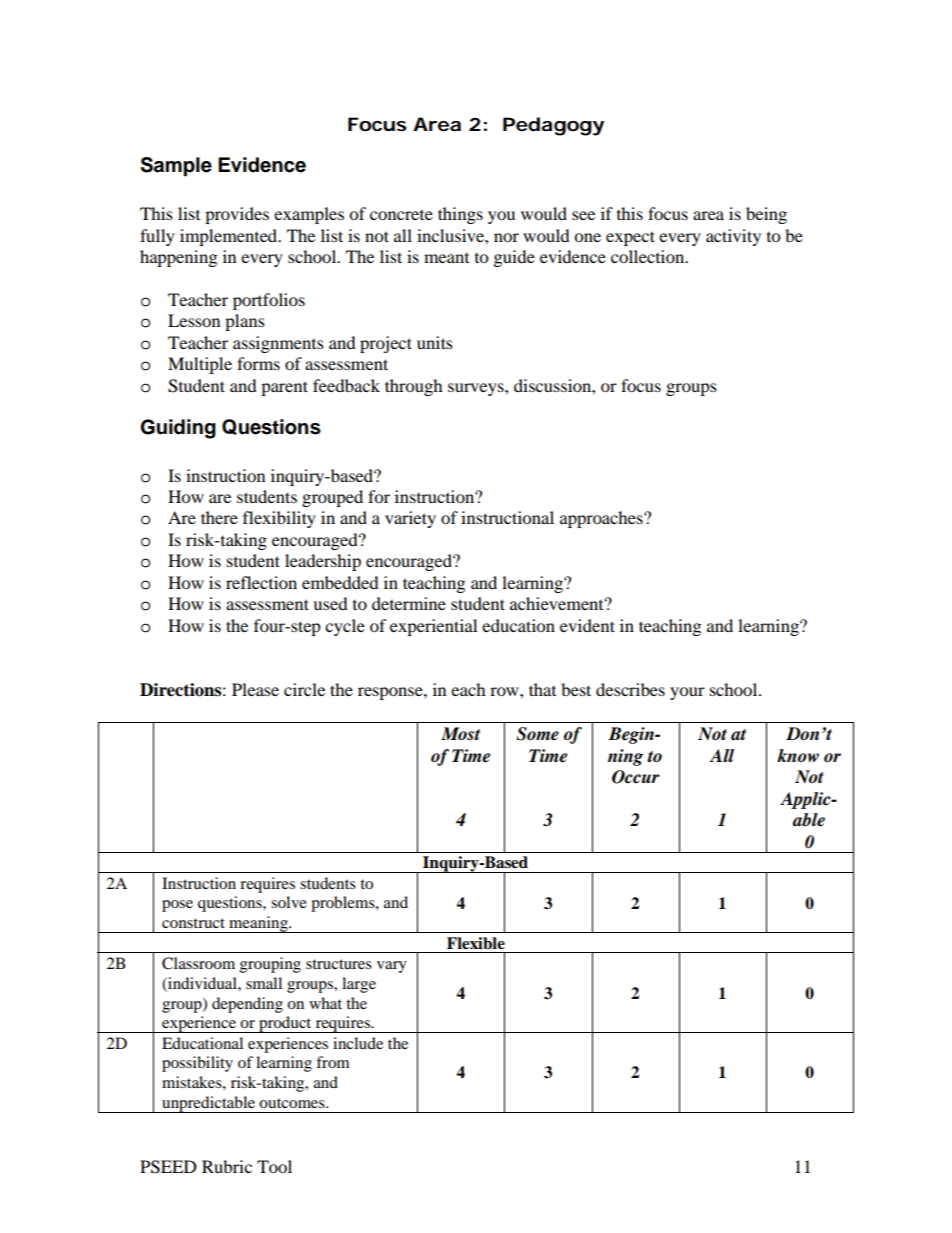  I want to click on Please, so click(255, 689).
